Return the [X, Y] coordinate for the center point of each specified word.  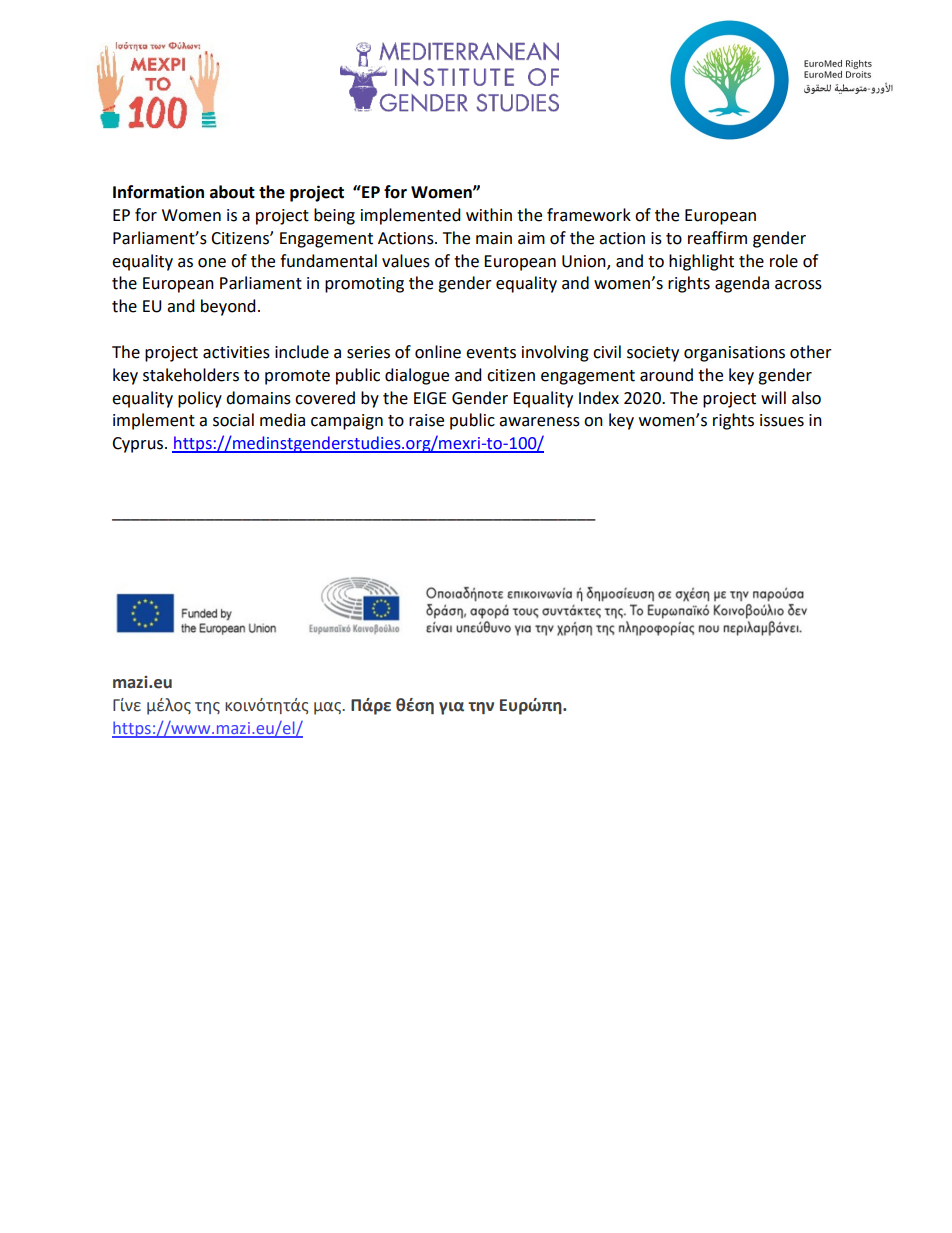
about [232, 192]
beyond [228, 307]
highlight [701, 262]
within [489, 215]
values [406, 261]
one [212, 263]
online [438, 352]
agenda [742, 284]
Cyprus [139, 445]
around [666, 375]
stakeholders [191, 375]
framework [589, 215]
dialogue [417, 376]
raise [426, 420]
